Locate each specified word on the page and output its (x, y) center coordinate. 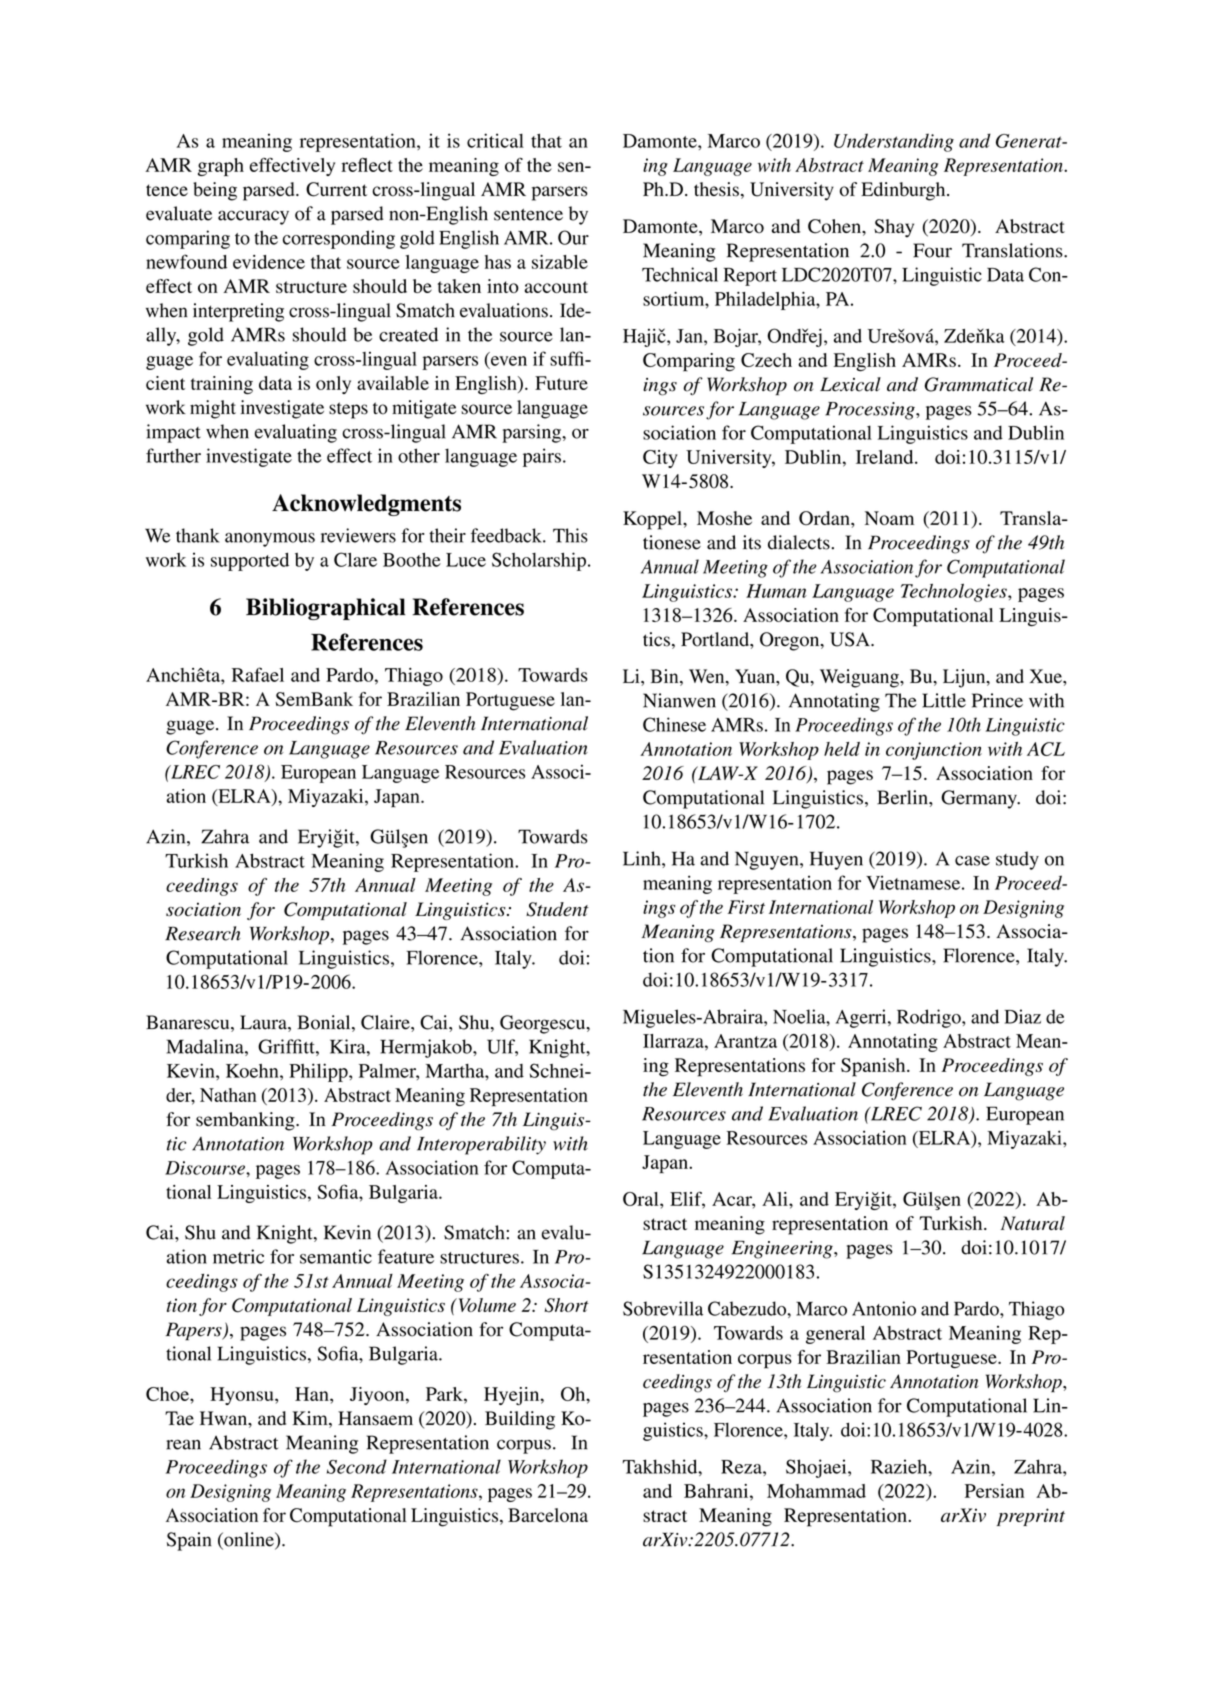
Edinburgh (904, 191)
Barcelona (548, 1515)
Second (357, 1466)
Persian (994, 1491)
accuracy (253, 217)
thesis (716, 189)
